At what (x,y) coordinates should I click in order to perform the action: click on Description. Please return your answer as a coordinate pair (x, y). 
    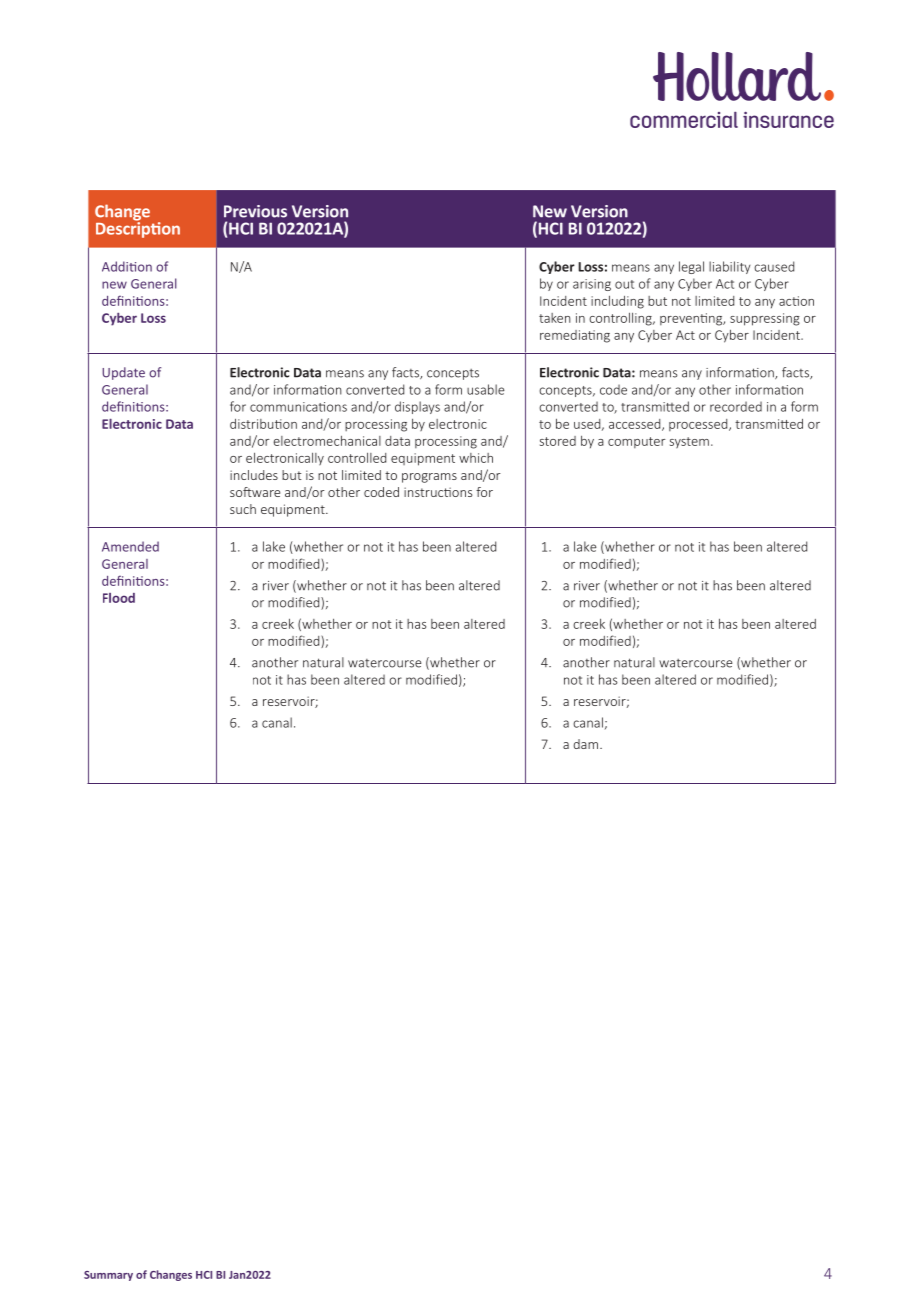
    Looking at the image, I should click on (138, 228).
